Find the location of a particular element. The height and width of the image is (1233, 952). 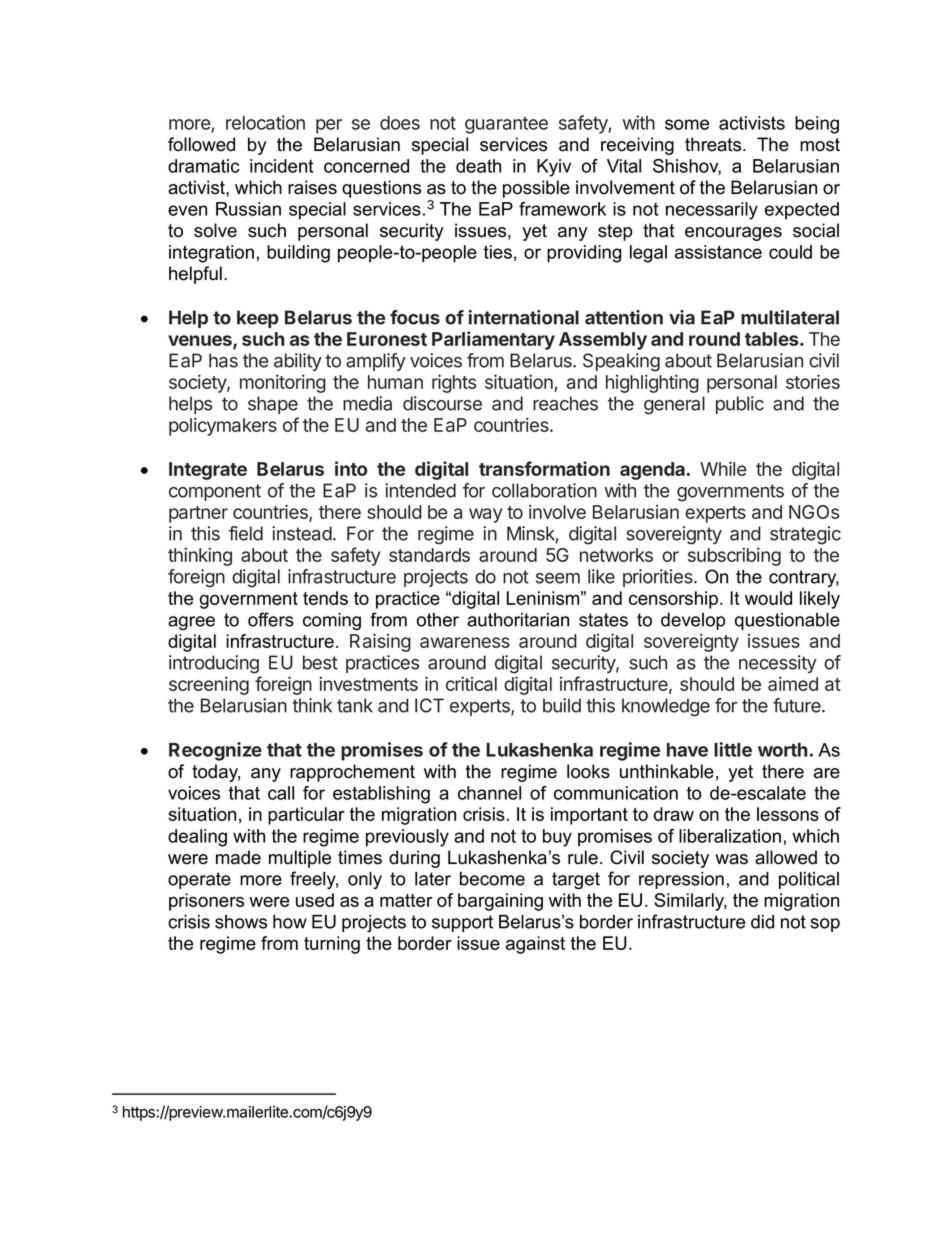

reaches is located at coordinates (565, 403).
